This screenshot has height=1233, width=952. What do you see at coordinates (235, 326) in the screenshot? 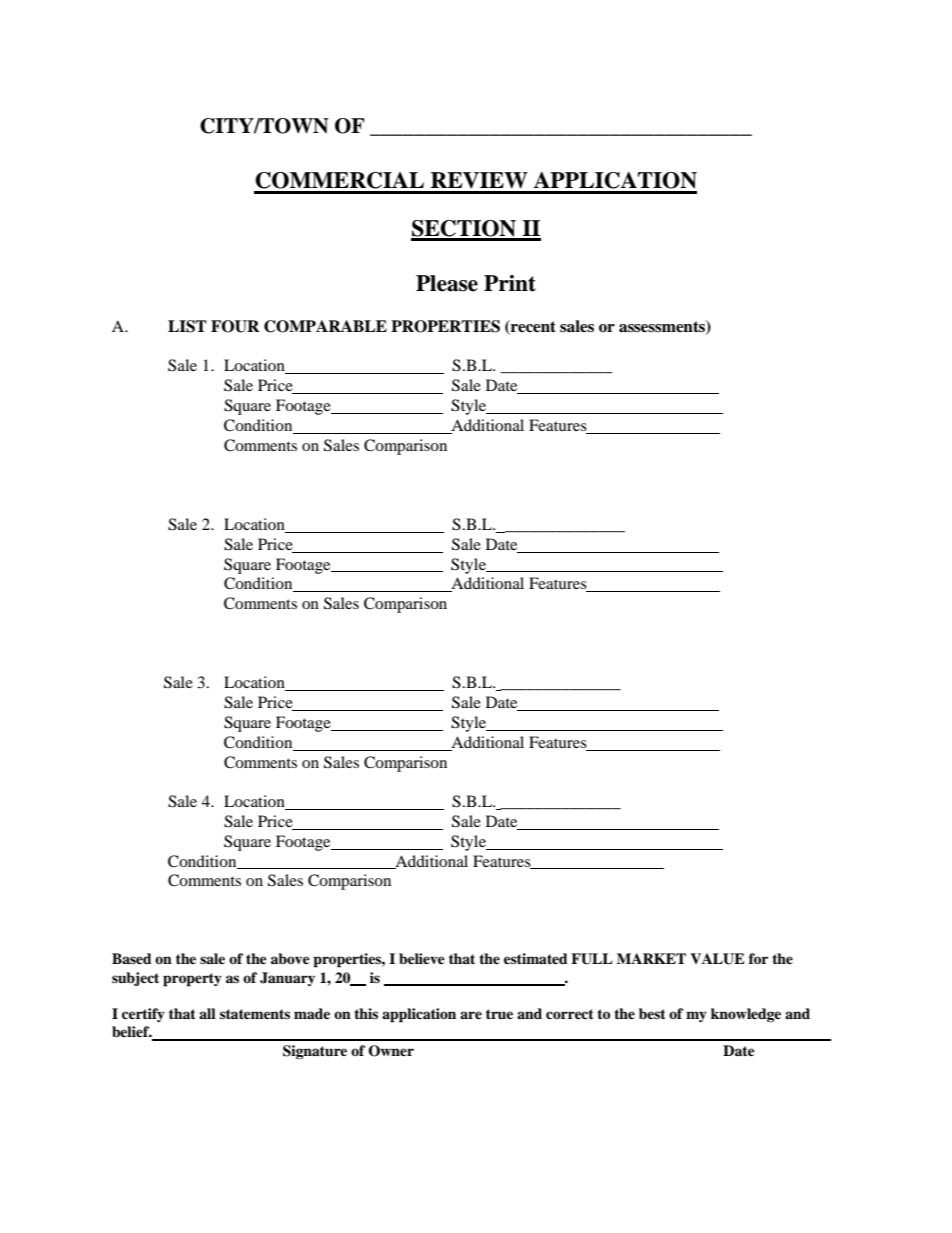
I see `FOUR` at bounding box center [235, 326].
